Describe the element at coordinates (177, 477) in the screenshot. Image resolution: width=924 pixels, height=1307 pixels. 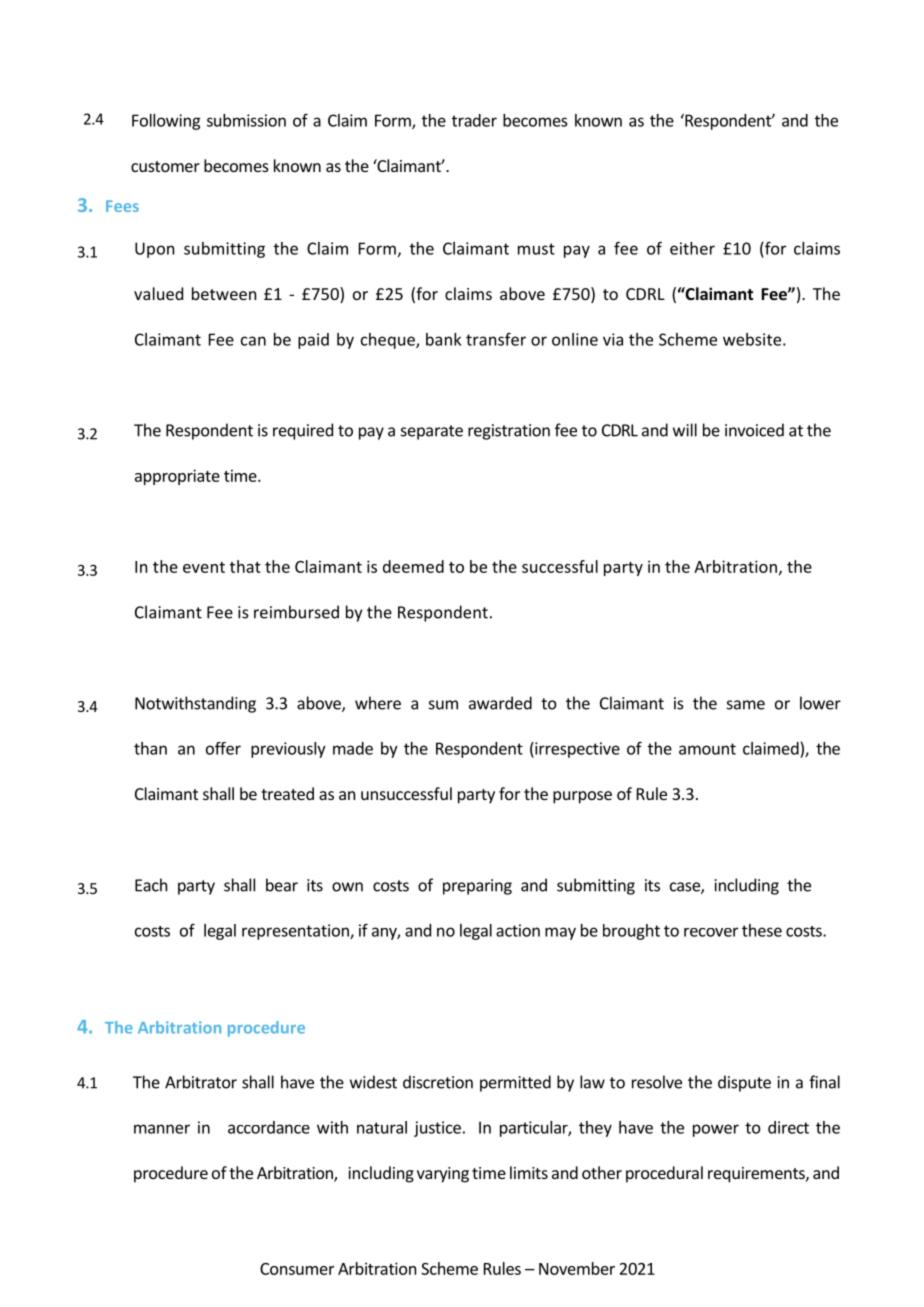
I see `appropriate` at that location.
